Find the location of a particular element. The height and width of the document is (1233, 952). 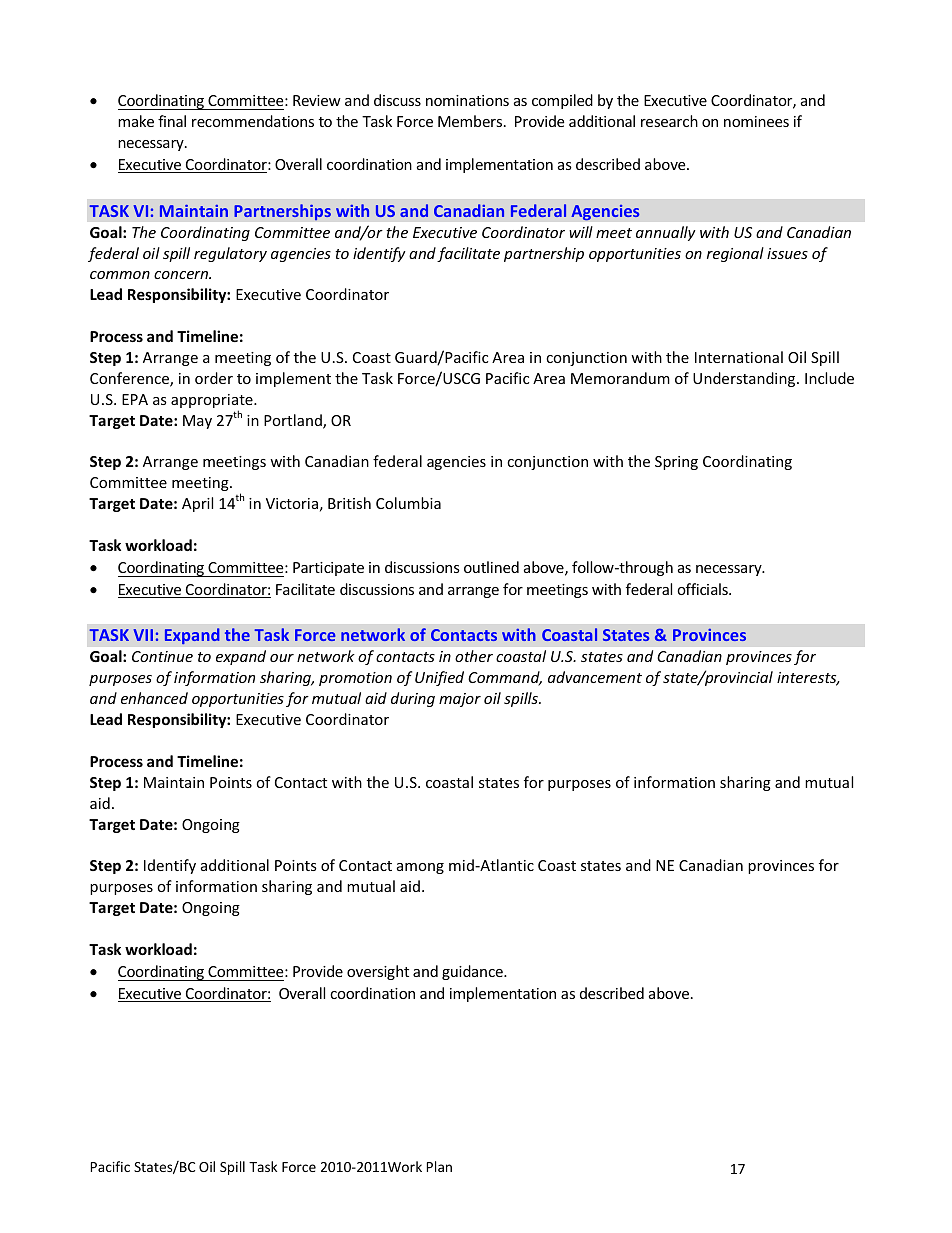

Plan is located at coordinates (439, 1166).
